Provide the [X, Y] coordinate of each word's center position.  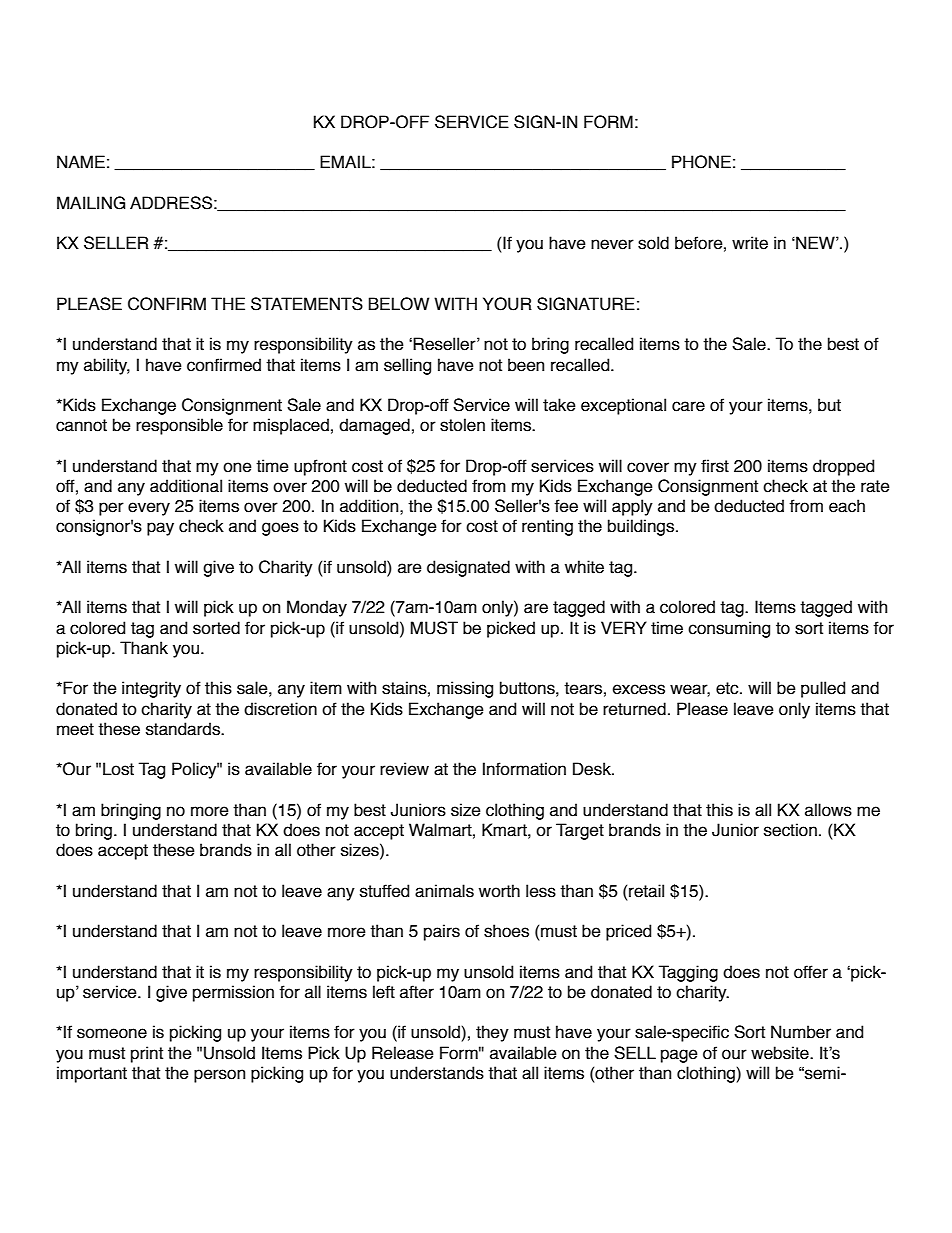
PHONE [701, 162]
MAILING [91, 203]
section [790, 830]
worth [499, 891]
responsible [179, 426]
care [688, 406]
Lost [118, 769]
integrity [151, 689]
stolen [462, 425]
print [147, 1054]
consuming [729, 629]
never [612, 244]
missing [465, 689]
